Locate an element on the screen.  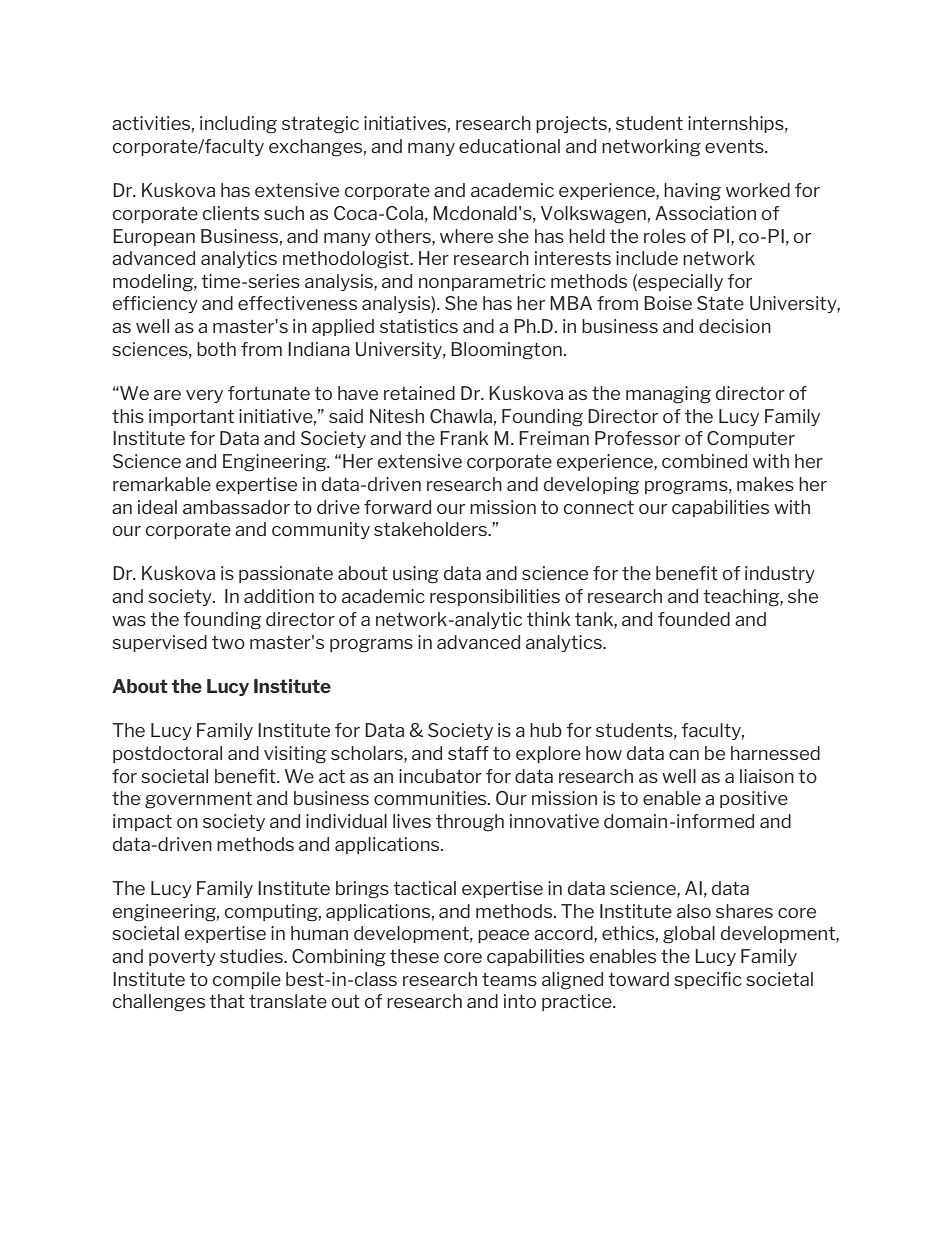
through is located at coordinates (470, 823).
